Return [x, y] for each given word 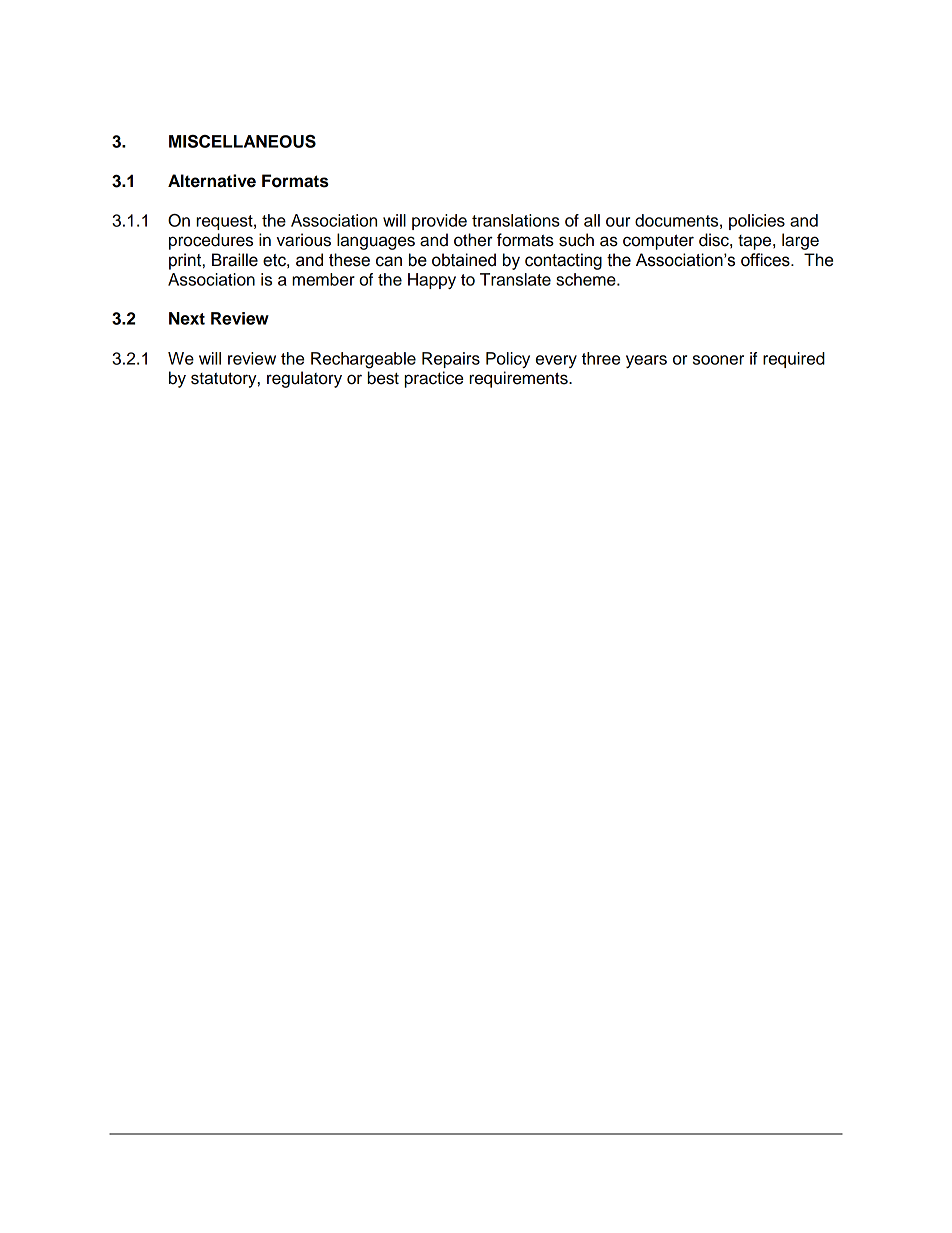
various [303, 240]
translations [516, 220]
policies [757, 222]
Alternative [212, 181]
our [618, 222]
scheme [587, 279]
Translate [515, 279]
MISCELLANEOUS [242, 141]
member [323, 279]
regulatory [304, 379]
